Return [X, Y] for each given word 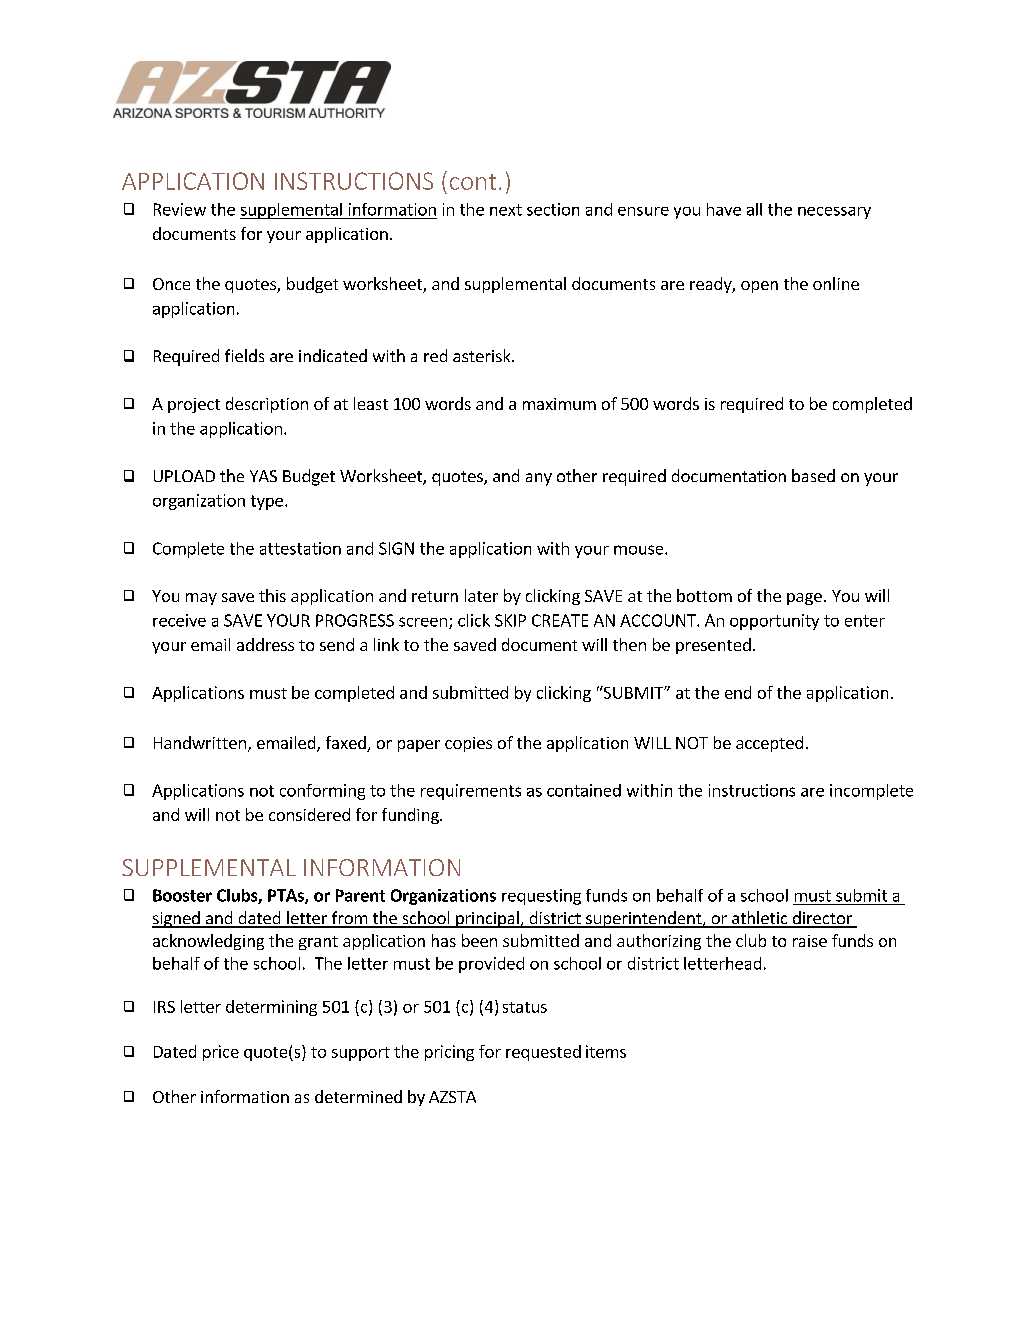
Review [180, 209]
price [221, 1053]
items [606, 1051]
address [265, 644]
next [506, 210]
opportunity [774, 622]
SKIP [510, 620]
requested [543, 1053]
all [754, 209]
